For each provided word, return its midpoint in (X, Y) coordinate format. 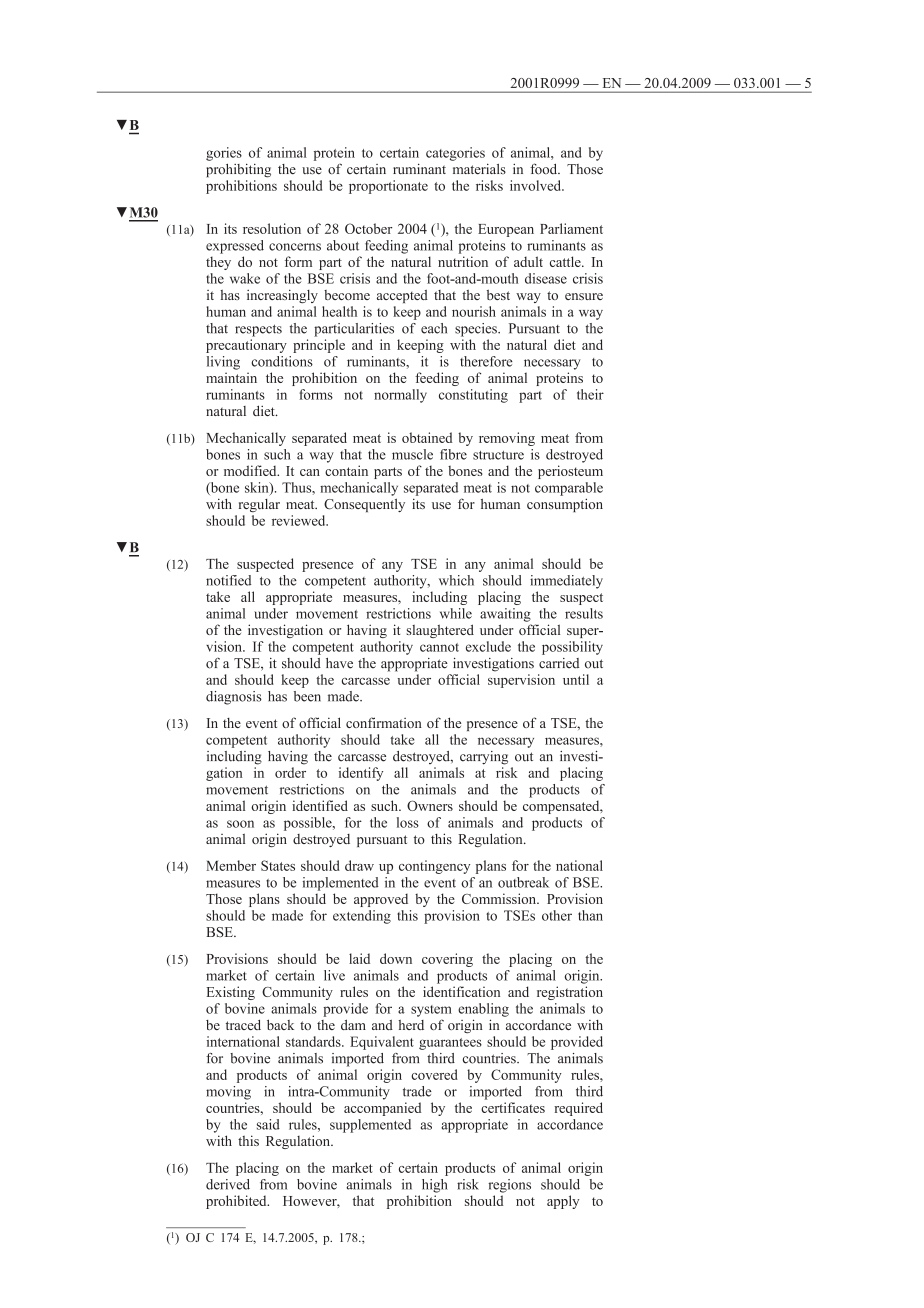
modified (251, 470)
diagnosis (234, 698)
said (268, 1124)
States (278, 865)
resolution (272, 228)
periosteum (570, 472)
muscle (412, 454)
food (545, 169)
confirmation (384, 722)
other (557, 915)
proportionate (388, 187)
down (396, 958)
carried (559, 663)
